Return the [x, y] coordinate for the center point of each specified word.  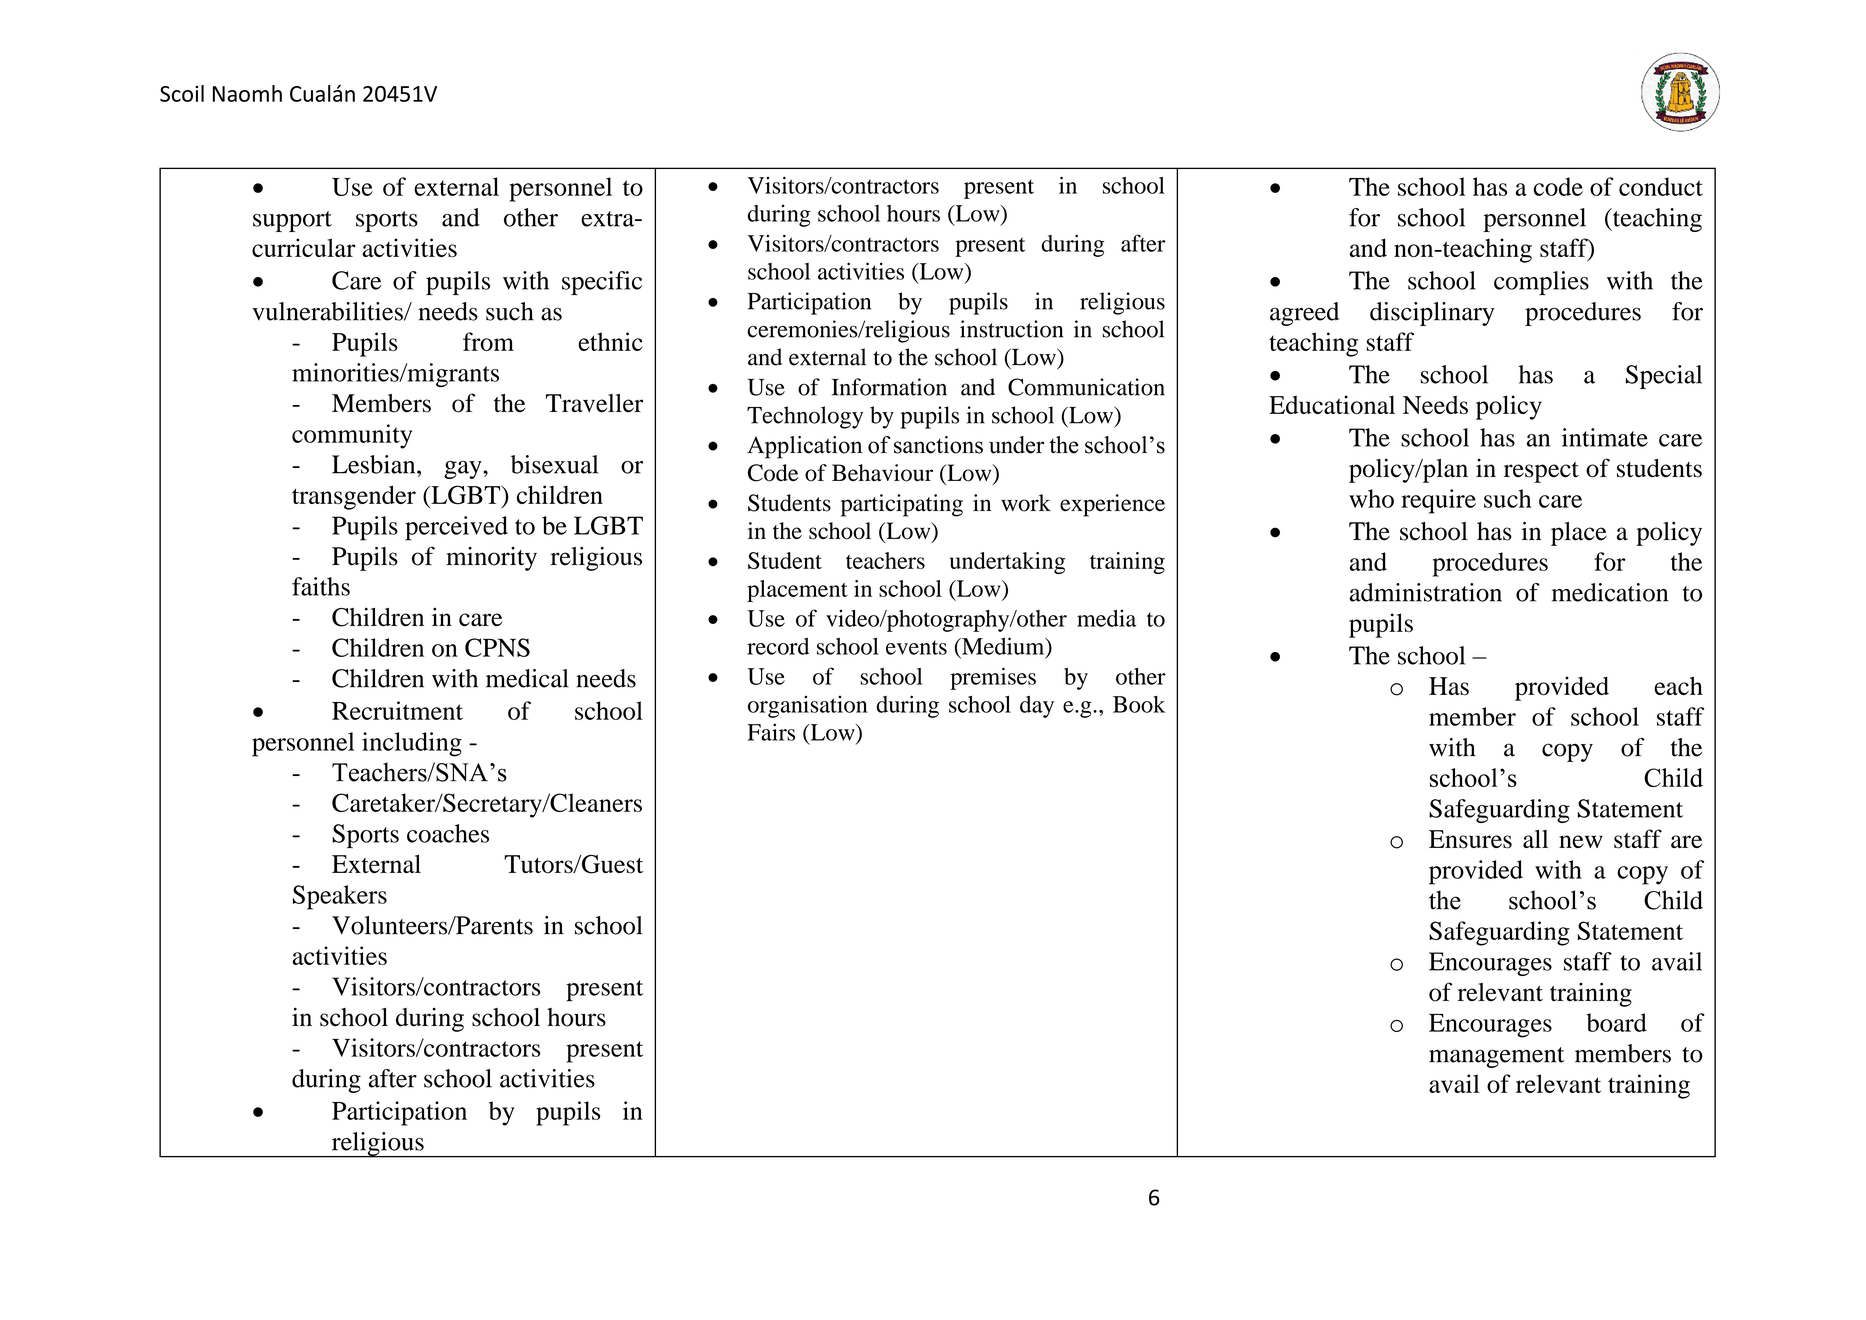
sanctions [938, 445]
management [1496, 1057]
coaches [448, 833]
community [352, 436]
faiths [321, 586]
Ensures [1470, 839]
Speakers [340, 897]
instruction [1011, 329]
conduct [1661, 186]
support [292, 221]
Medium [1003, 647]
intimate [1605, 437]
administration [1426, 592]
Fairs [771, 732]
